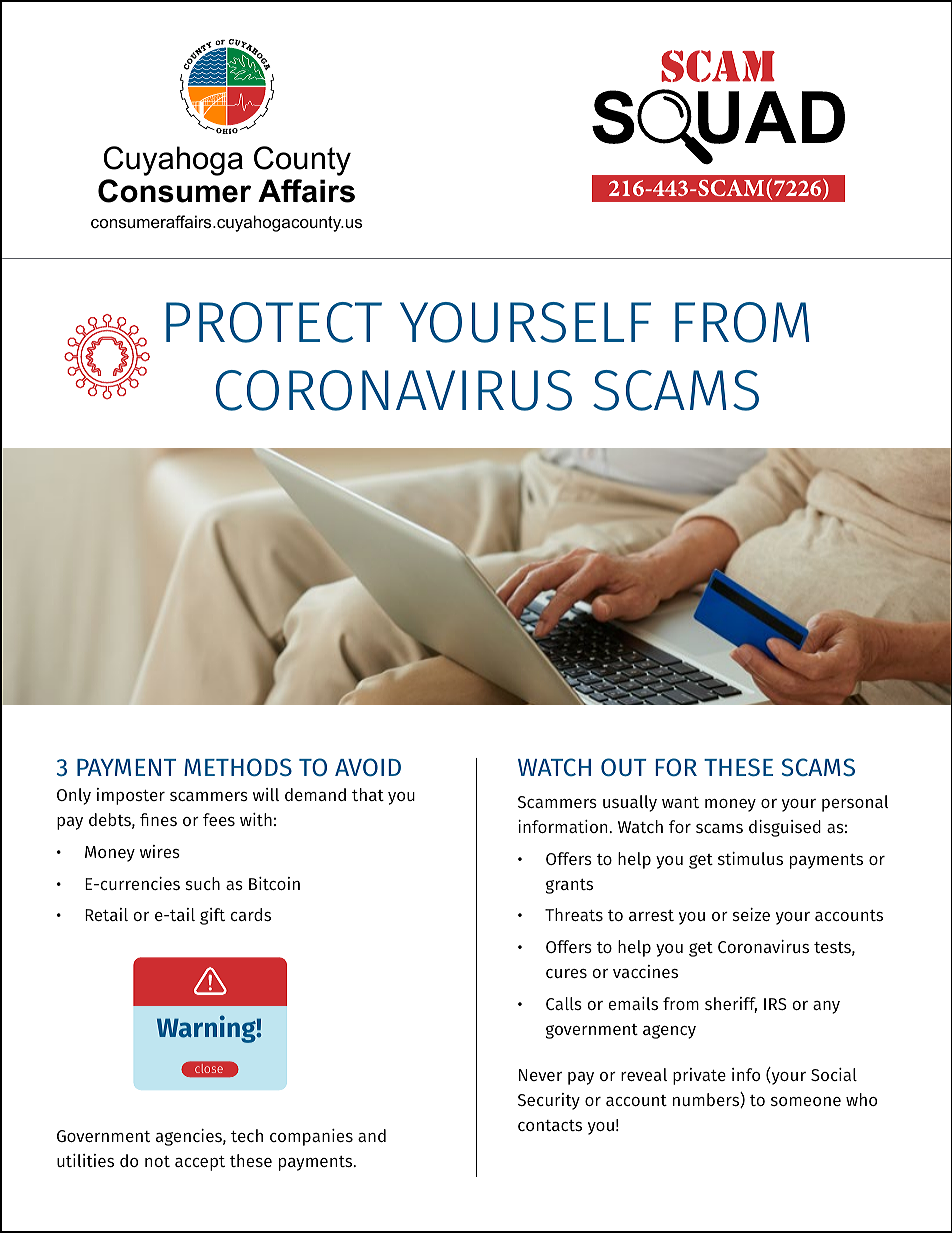 This screenshot has height=1233, width=952. What do you see at coordinates (212, 916) in the screenshot?
I see `gift` at bounding box center [212, 916].
